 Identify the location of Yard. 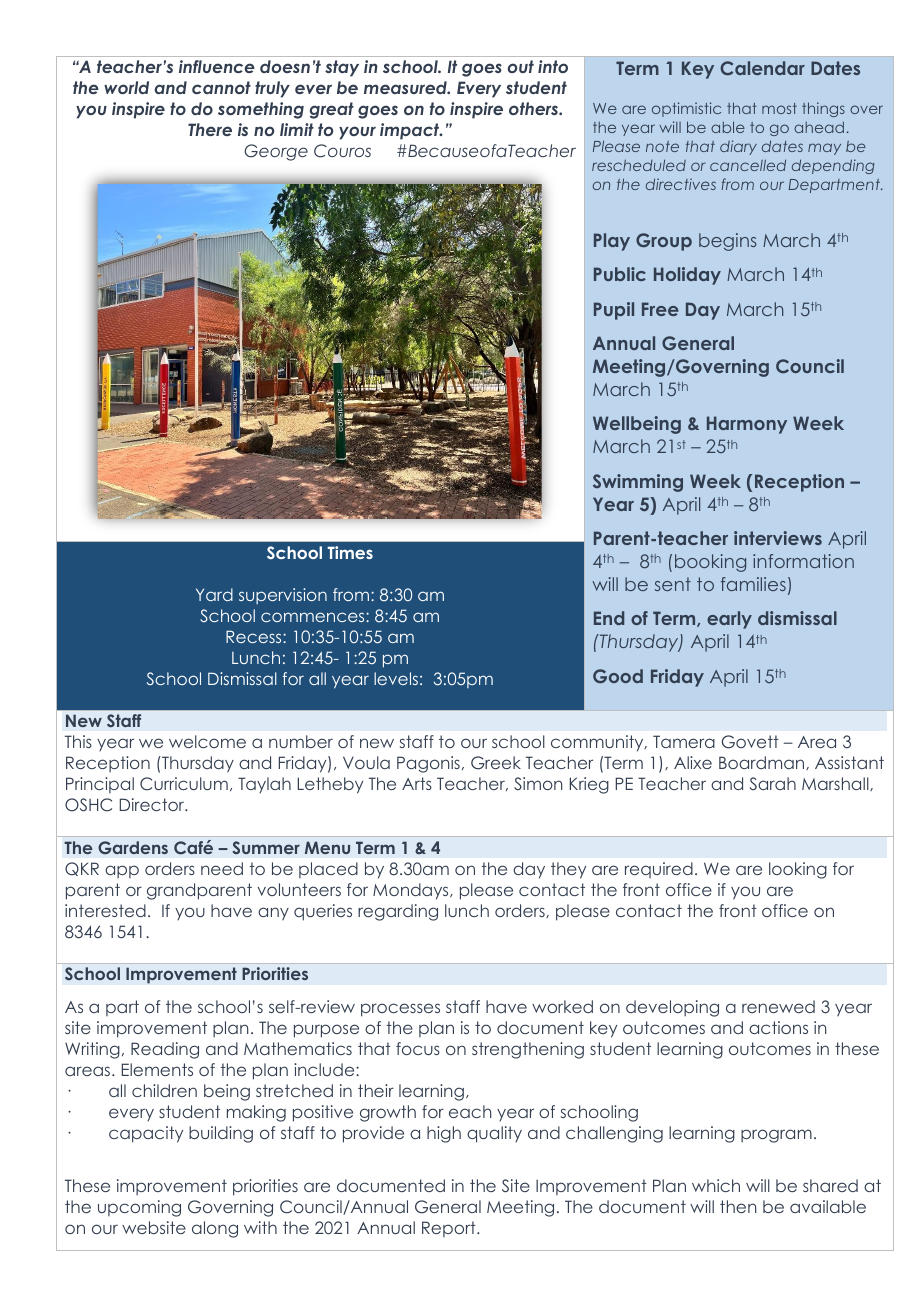
(214, 594).
